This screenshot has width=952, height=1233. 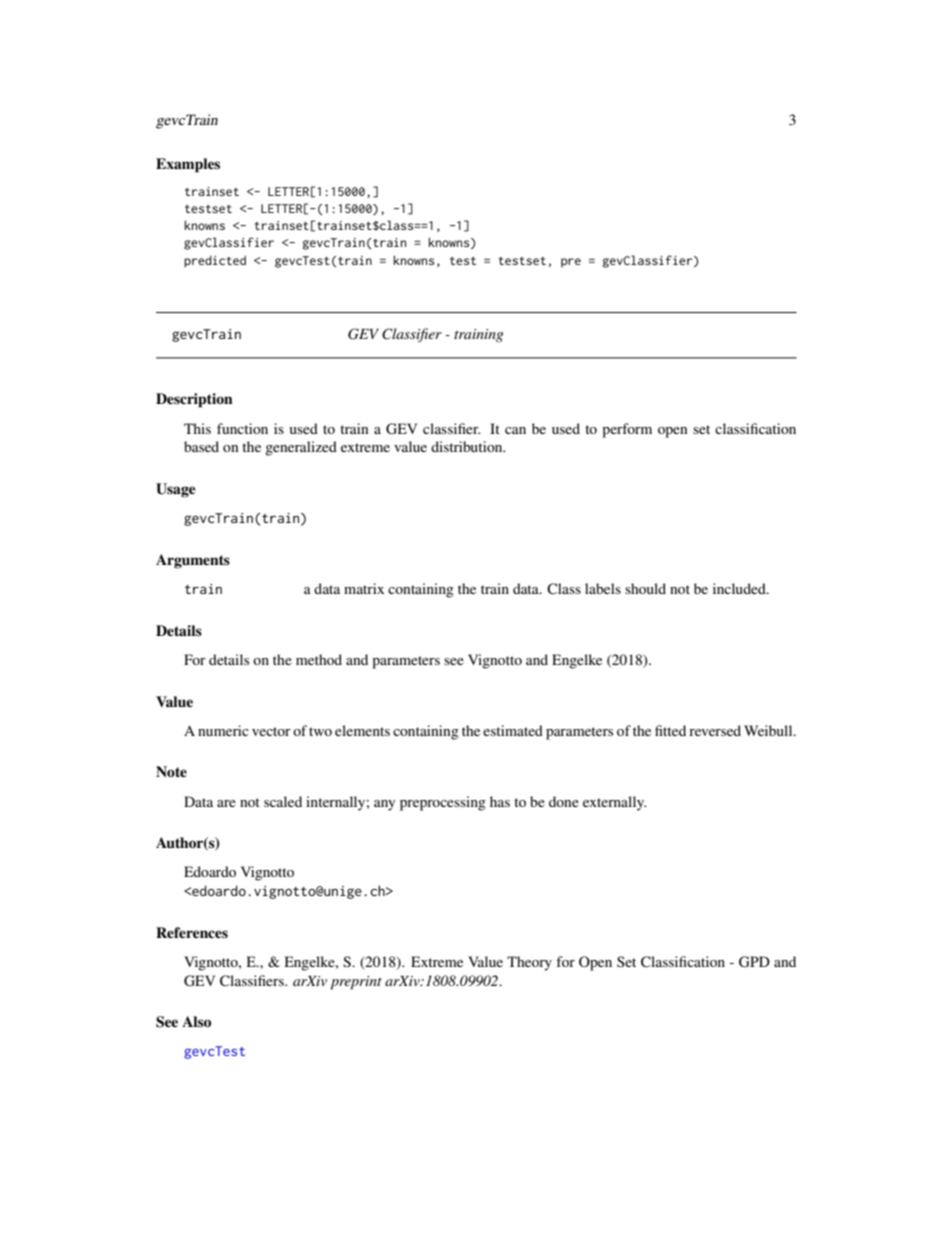 I want to click on distribution, so click(x=468, y=446).
